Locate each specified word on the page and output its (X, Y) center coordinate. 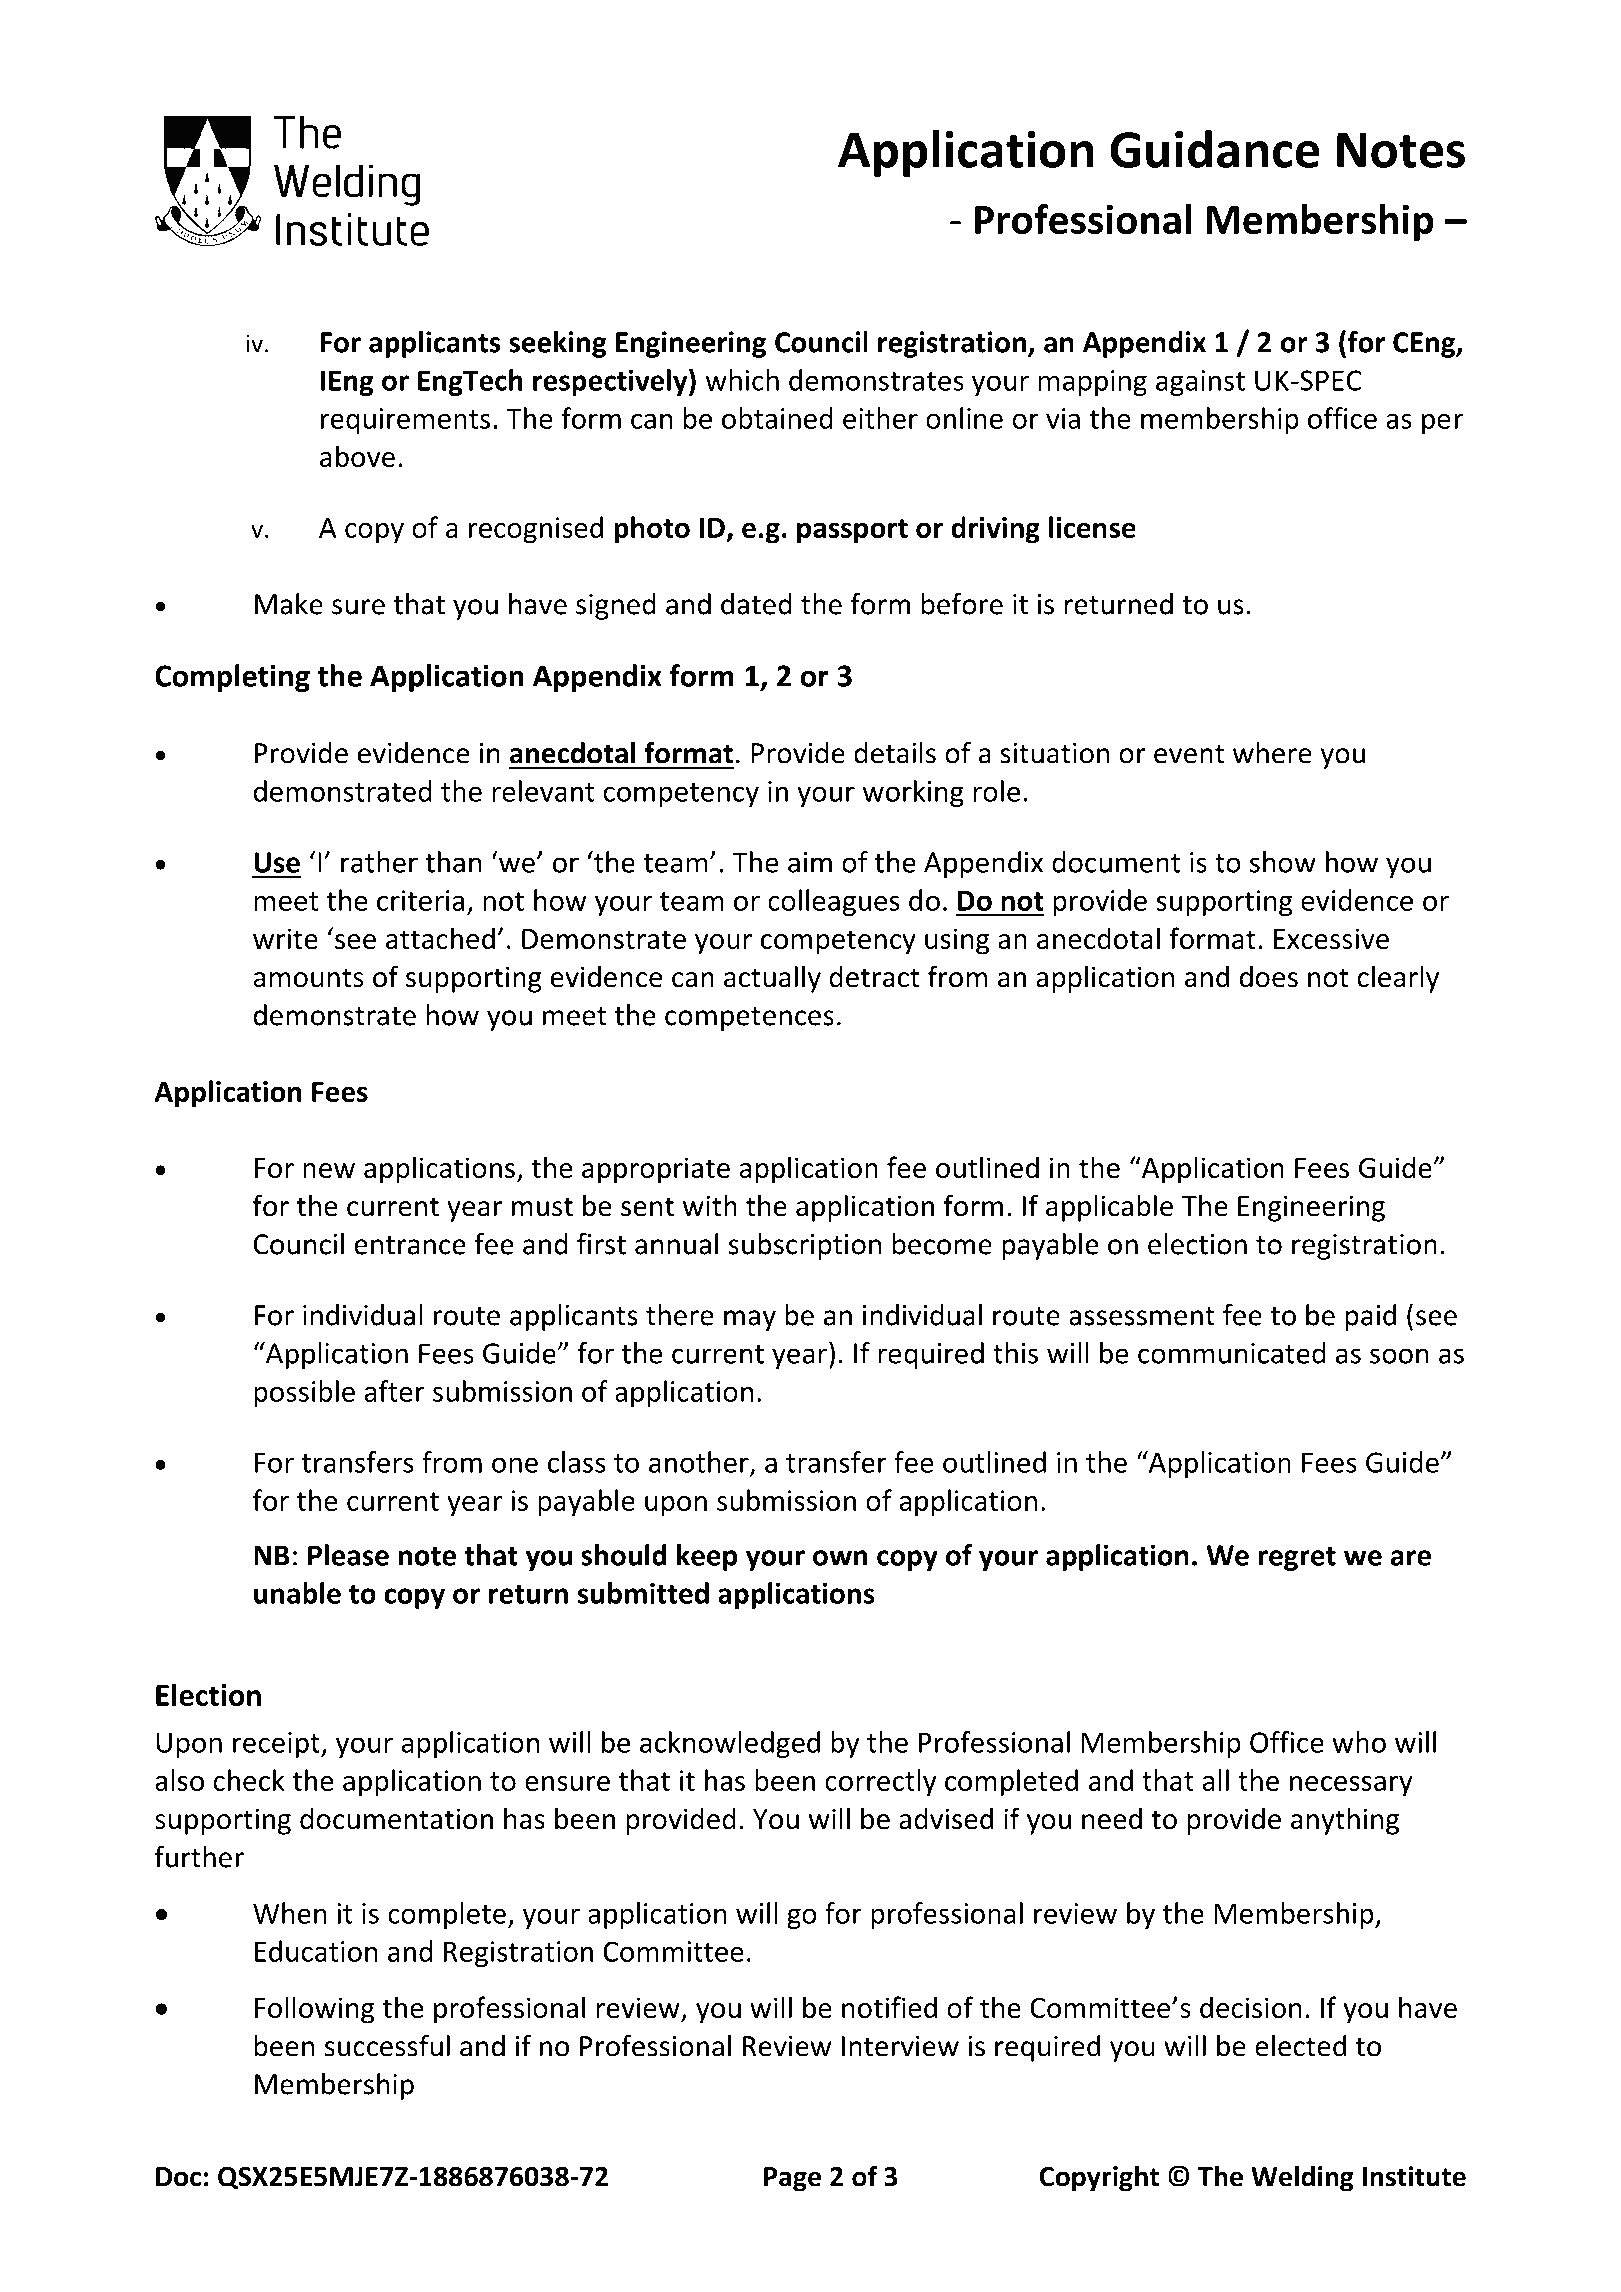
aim (810, 862)
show (1283, 862)
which (742, 380)
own (840, 1558)
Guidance (1214, 149)
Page (792, 2179)
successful (387, 2045)
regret (1297, 1559)
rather (379, 862)
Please (348, 1555)
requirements (405, 421)
